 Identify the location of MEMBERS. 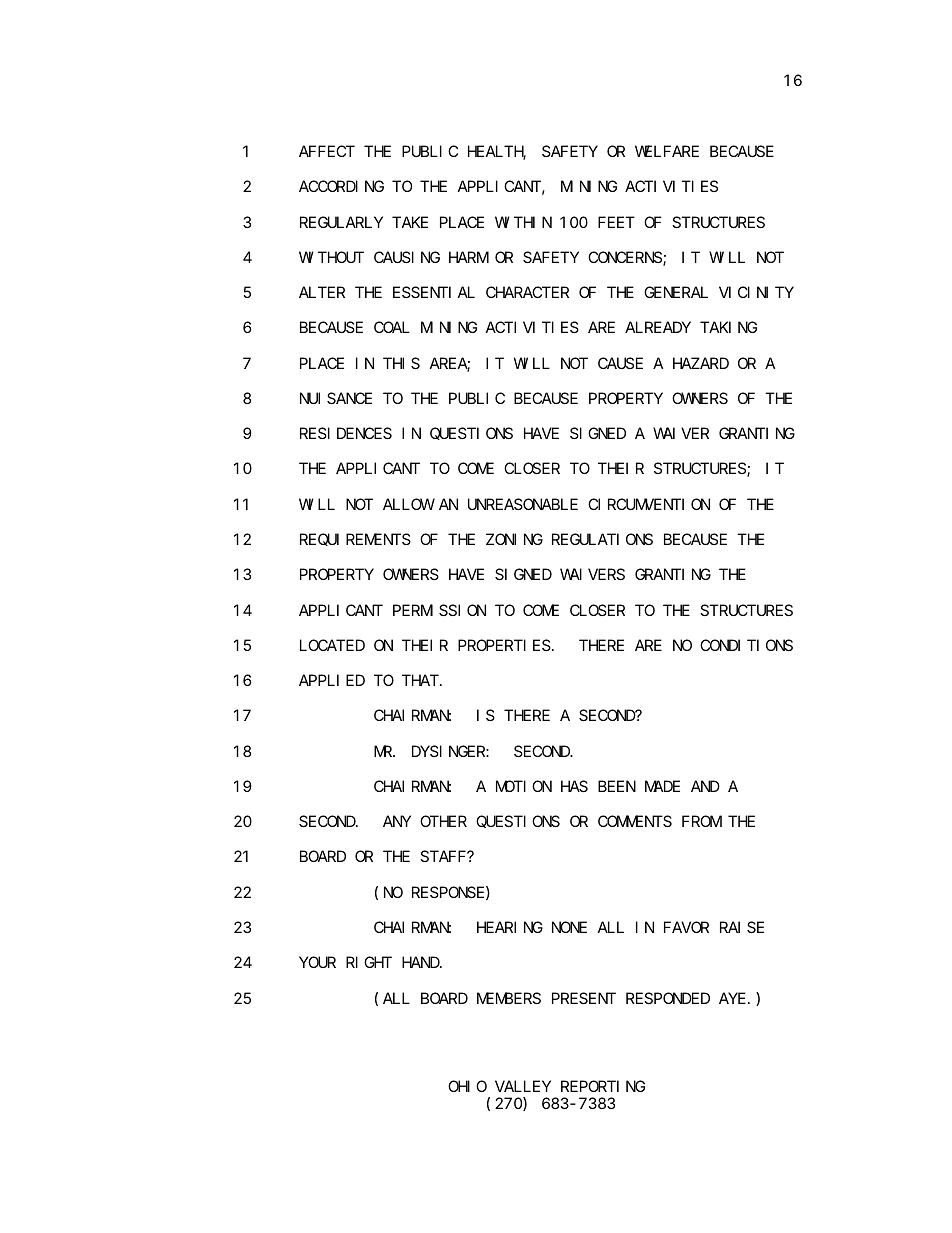
(509, 998).
